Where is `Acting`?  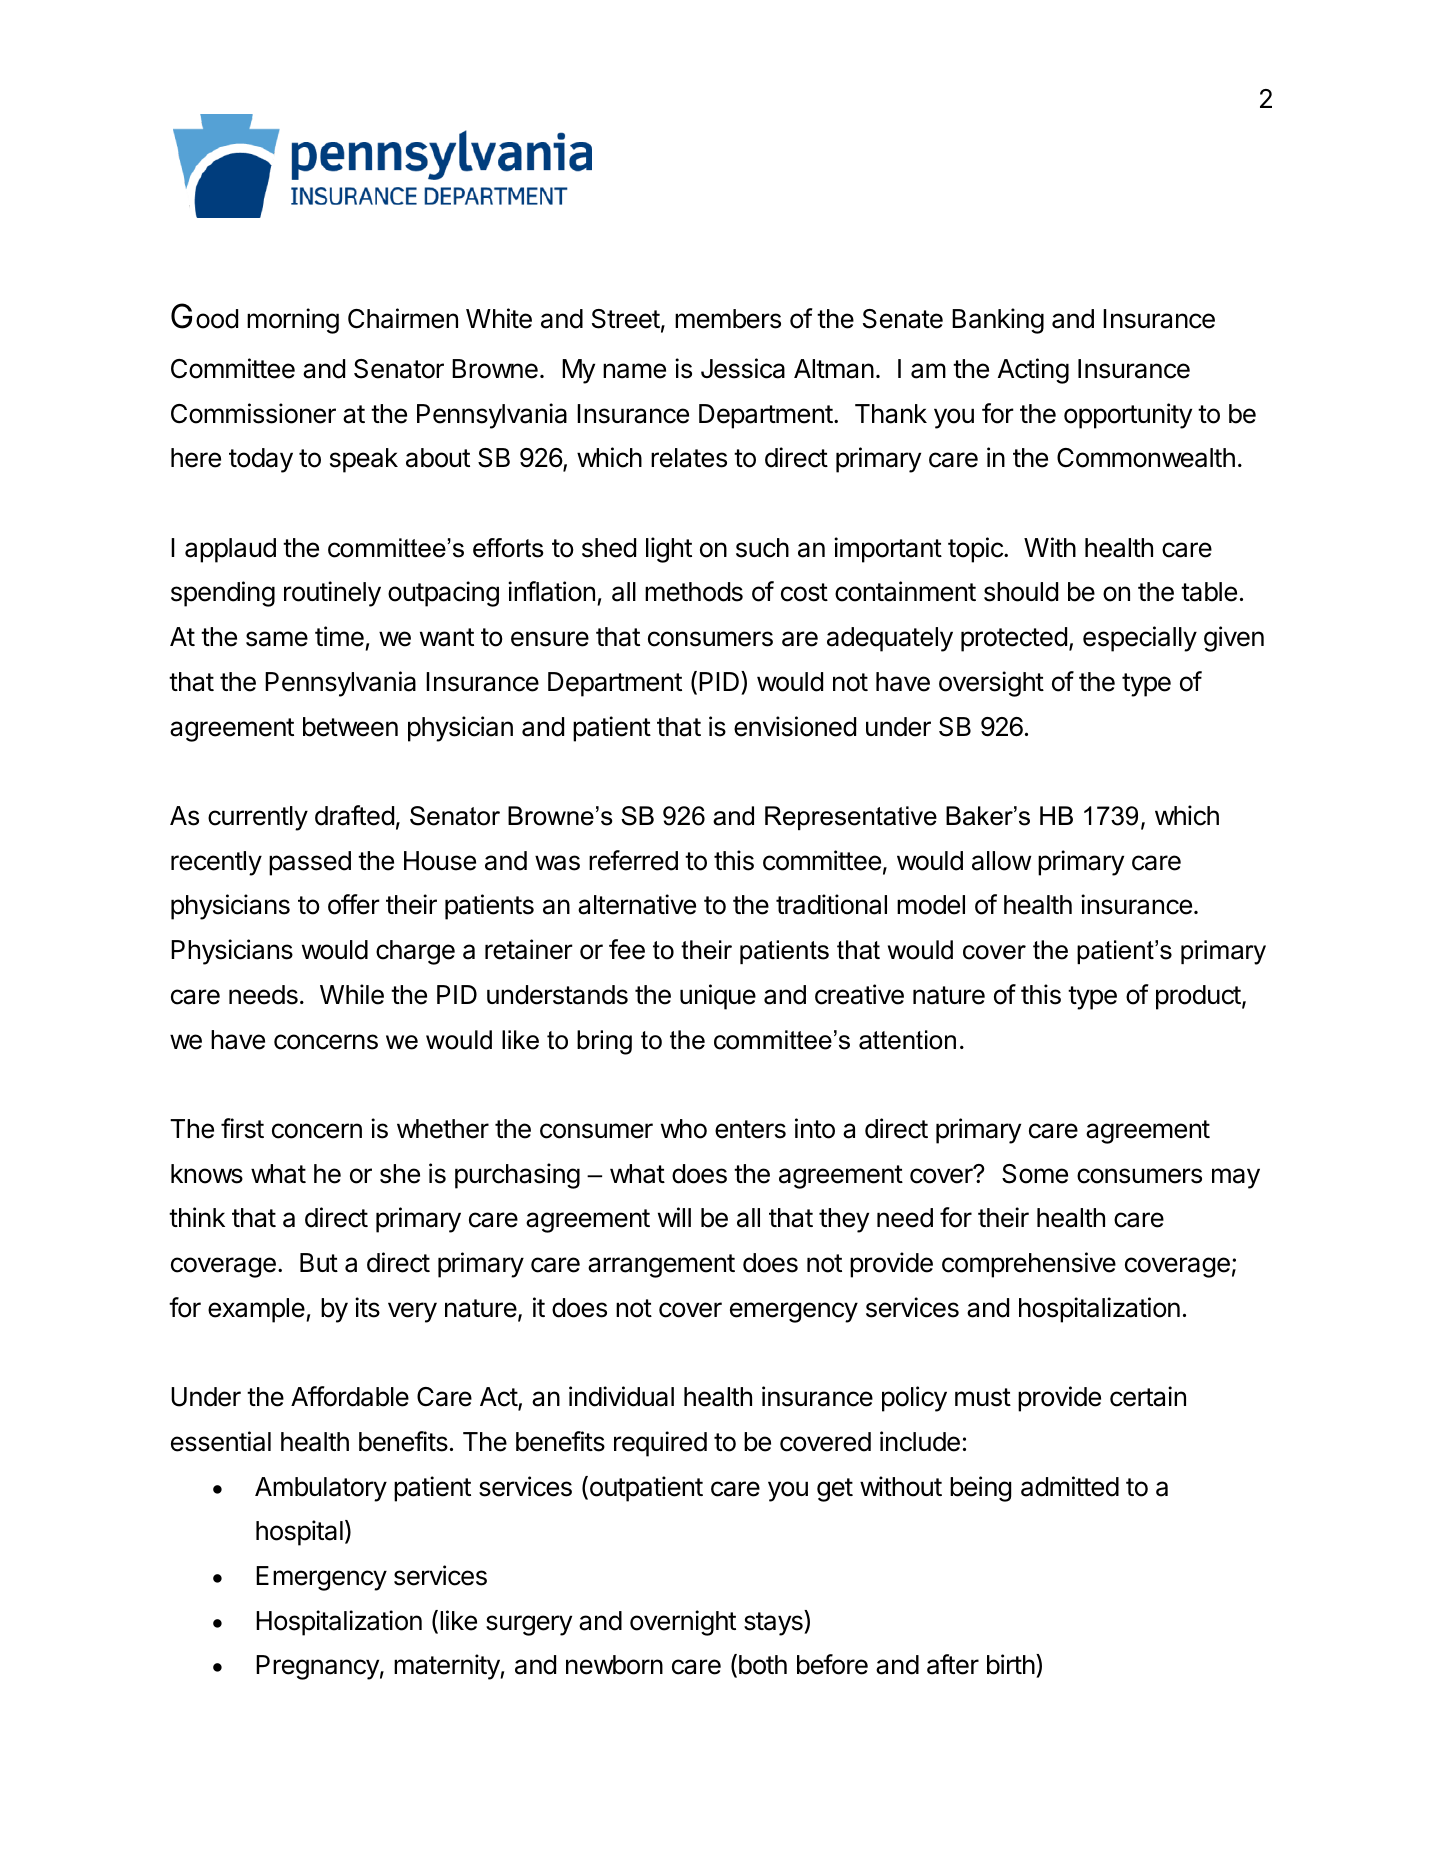 Acting is located at coordinates (1033, 371).
